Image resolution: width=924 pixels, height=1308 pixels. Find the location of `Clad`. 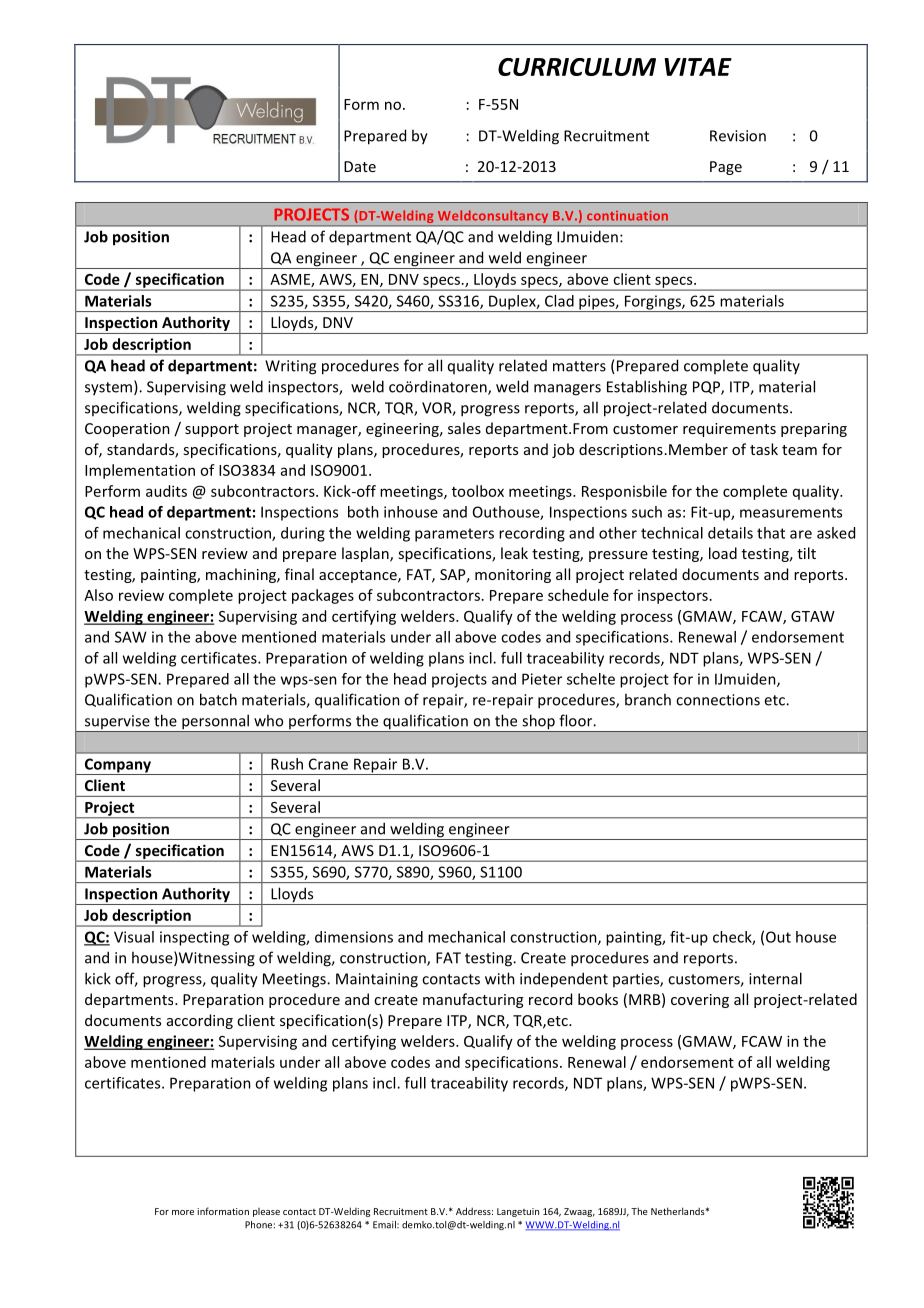

Clad is located at coordinates (559, 301).
